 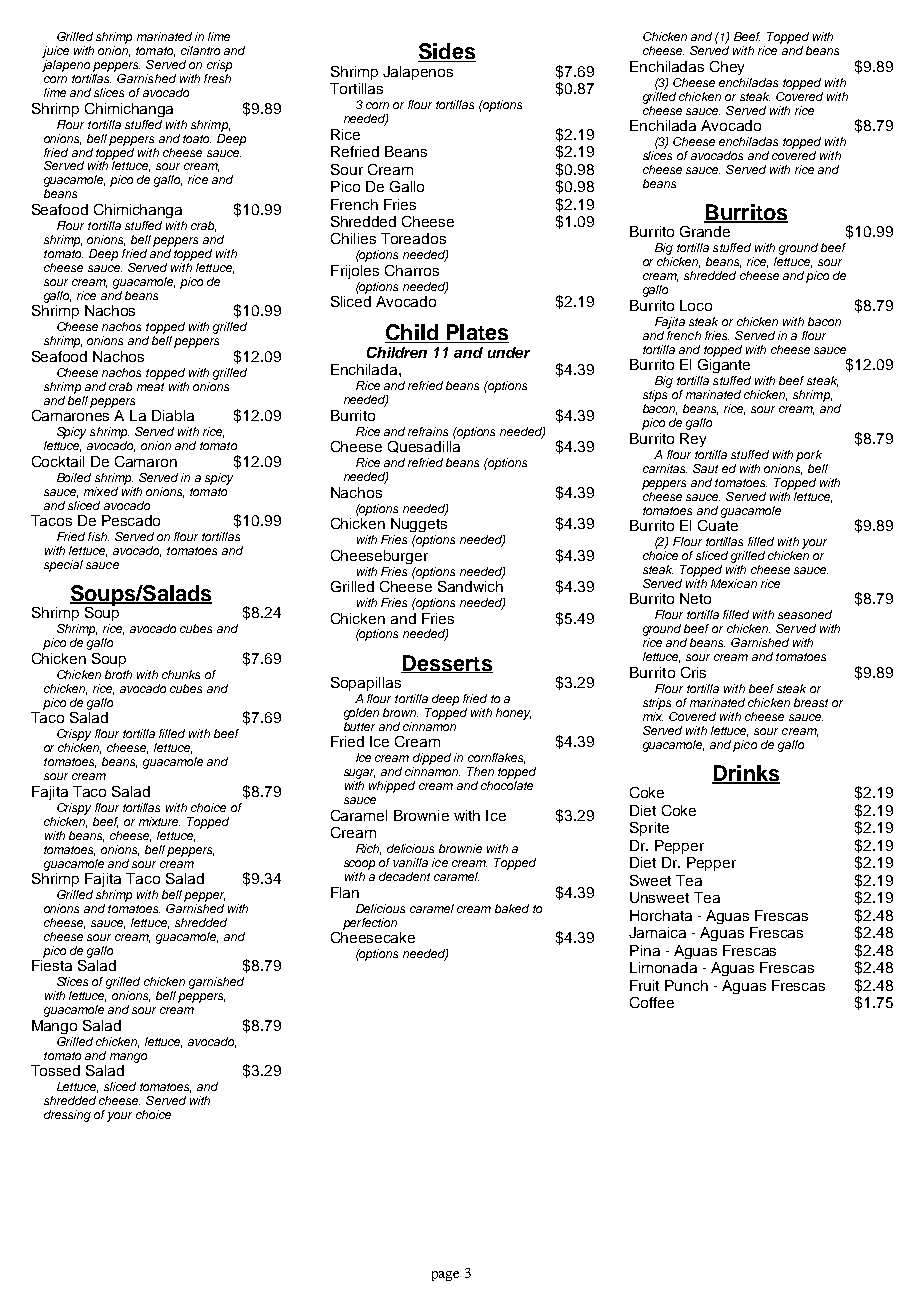 What do you see at coordinates (652, 1002) in the screenshot?
I see `Coffee` at bounding box center [652, 1002].
